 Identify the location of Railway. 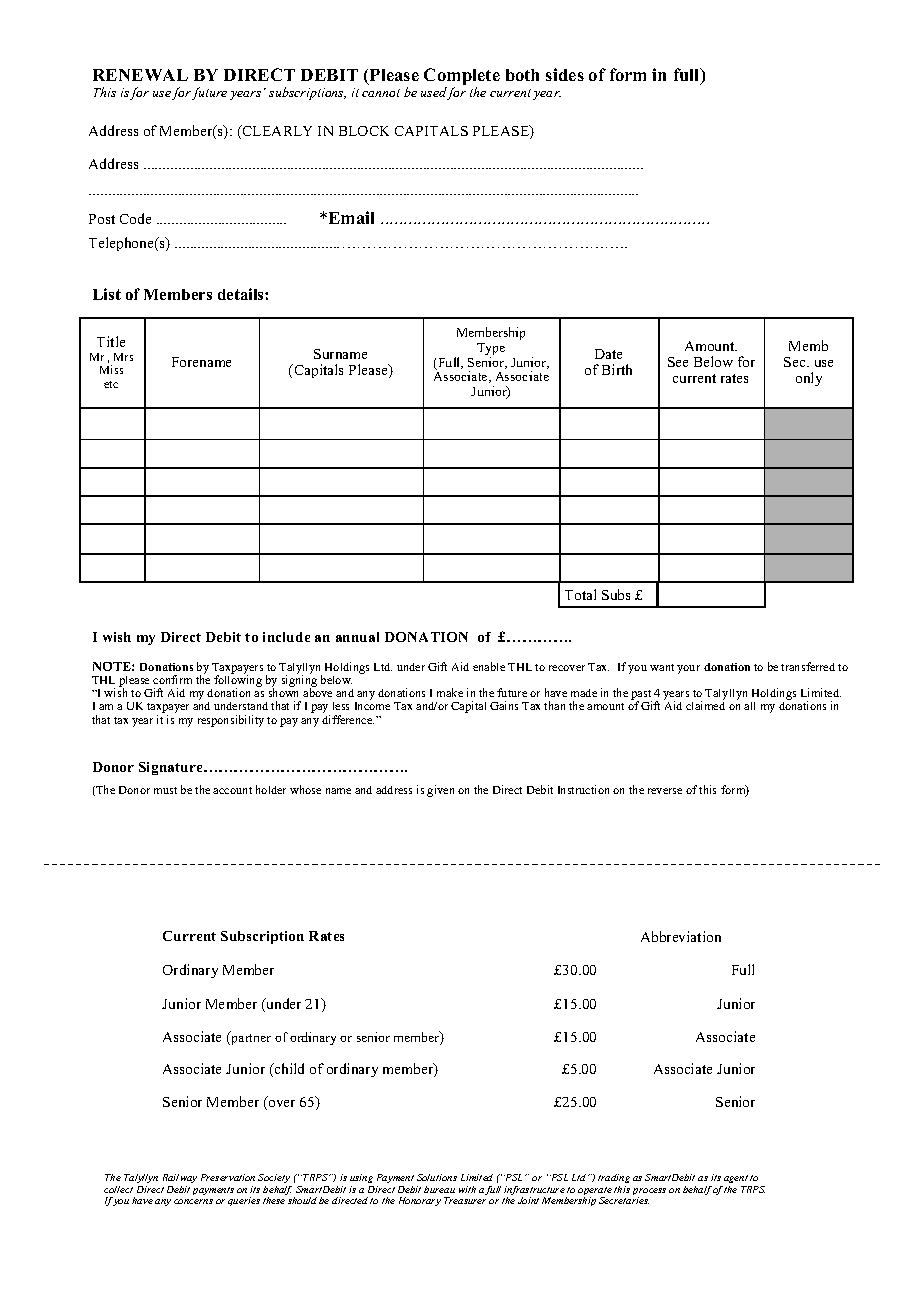
(180, 1178).
